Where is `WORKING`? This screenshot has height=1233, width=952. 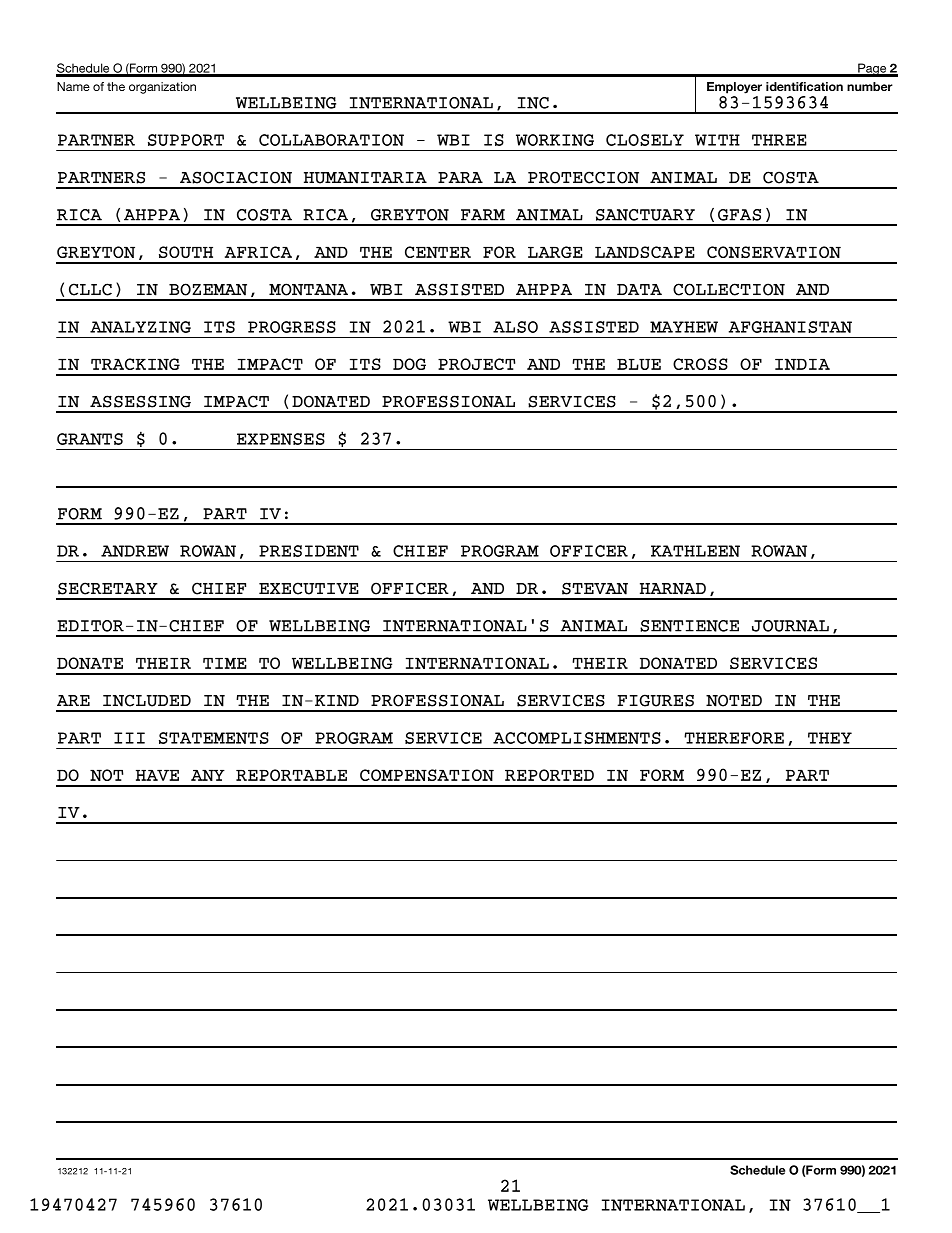
WORKING is located at coordinates (555, 140).
